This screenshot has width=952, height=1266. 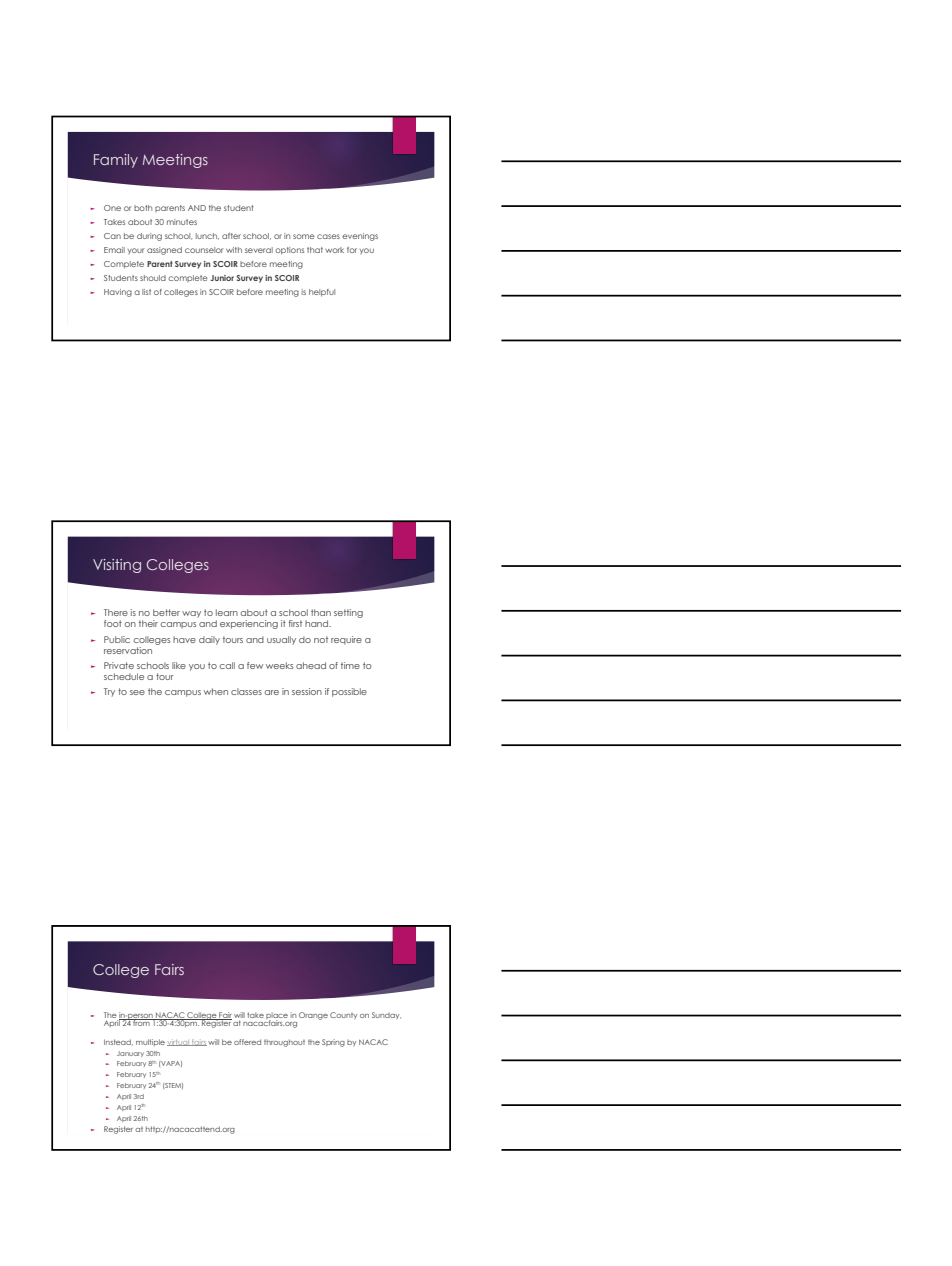 I want to click on offered, so click(x=247, y=1042).
